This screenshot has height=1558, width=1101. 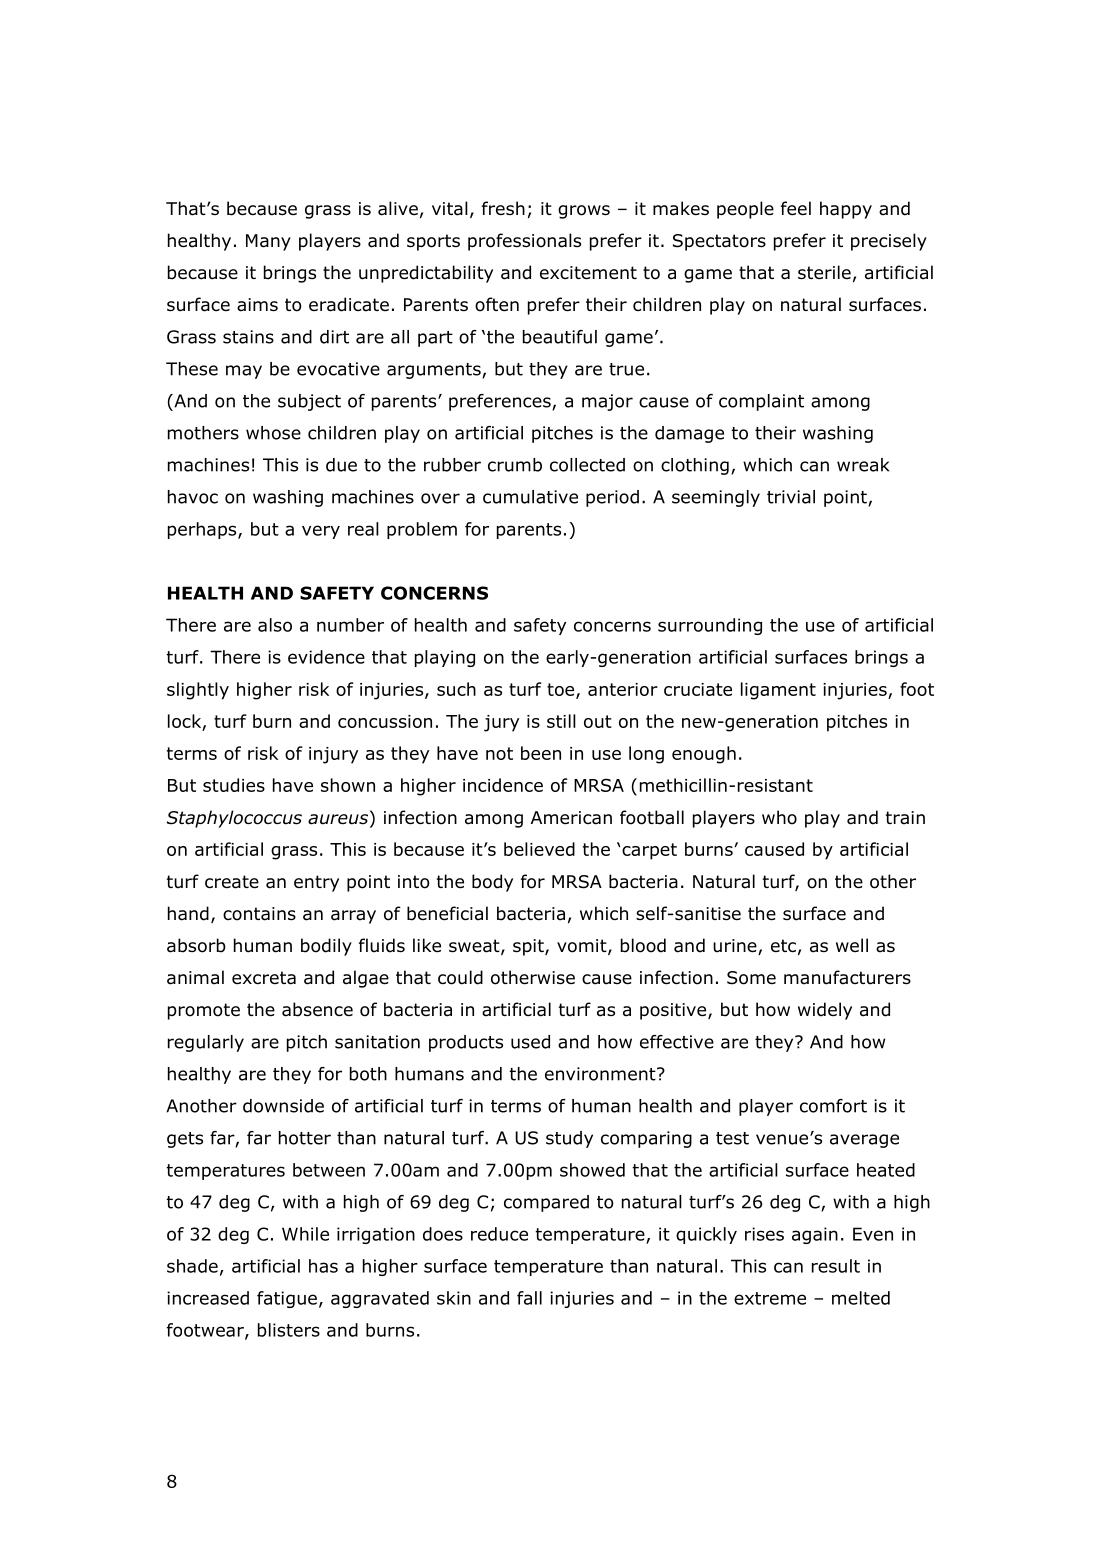 What do you see at coordinates (287, 1299) in the screenshot?
I see `fatigue` at bounding box center [287, 1299].
